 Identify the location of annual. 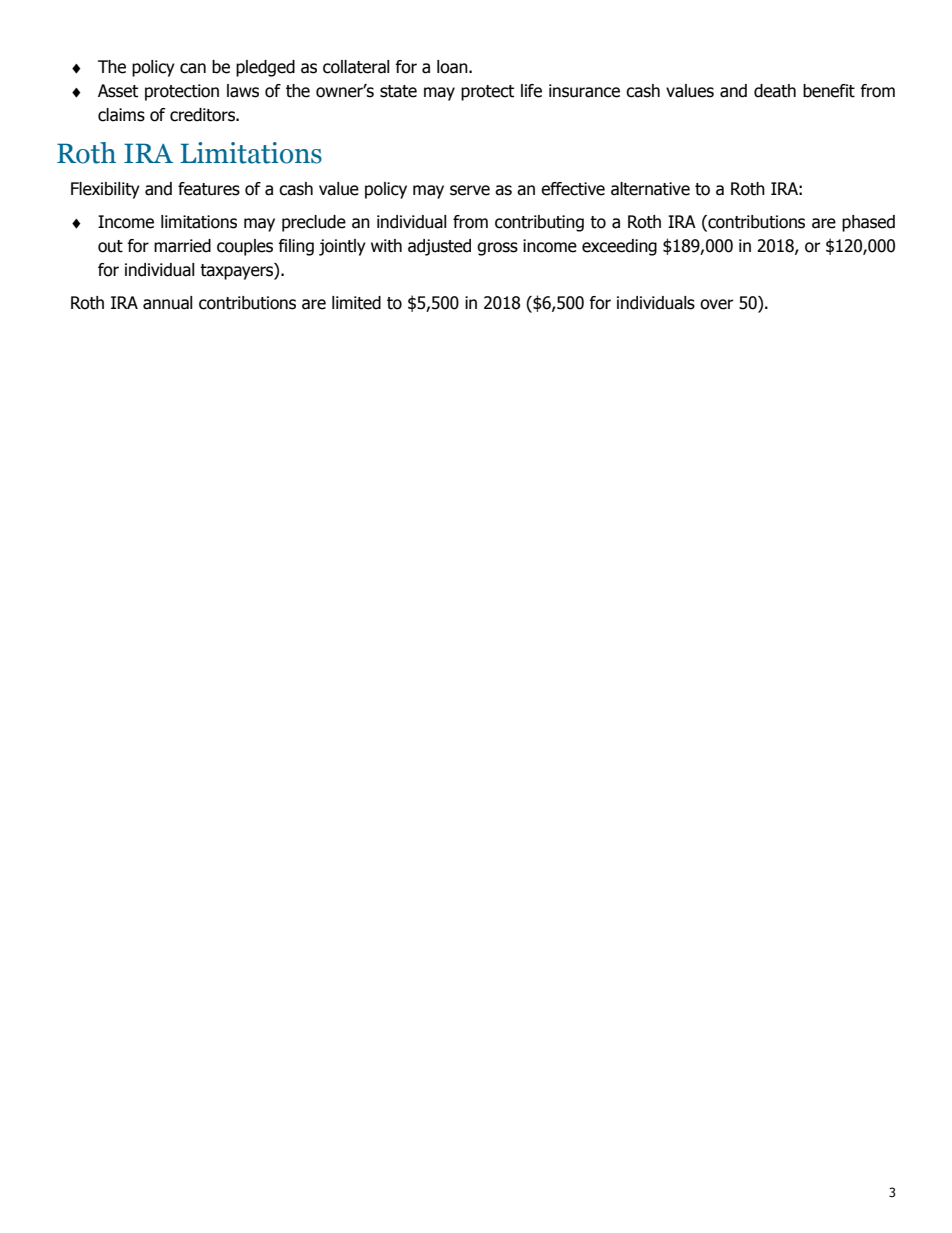
(168, 303).
